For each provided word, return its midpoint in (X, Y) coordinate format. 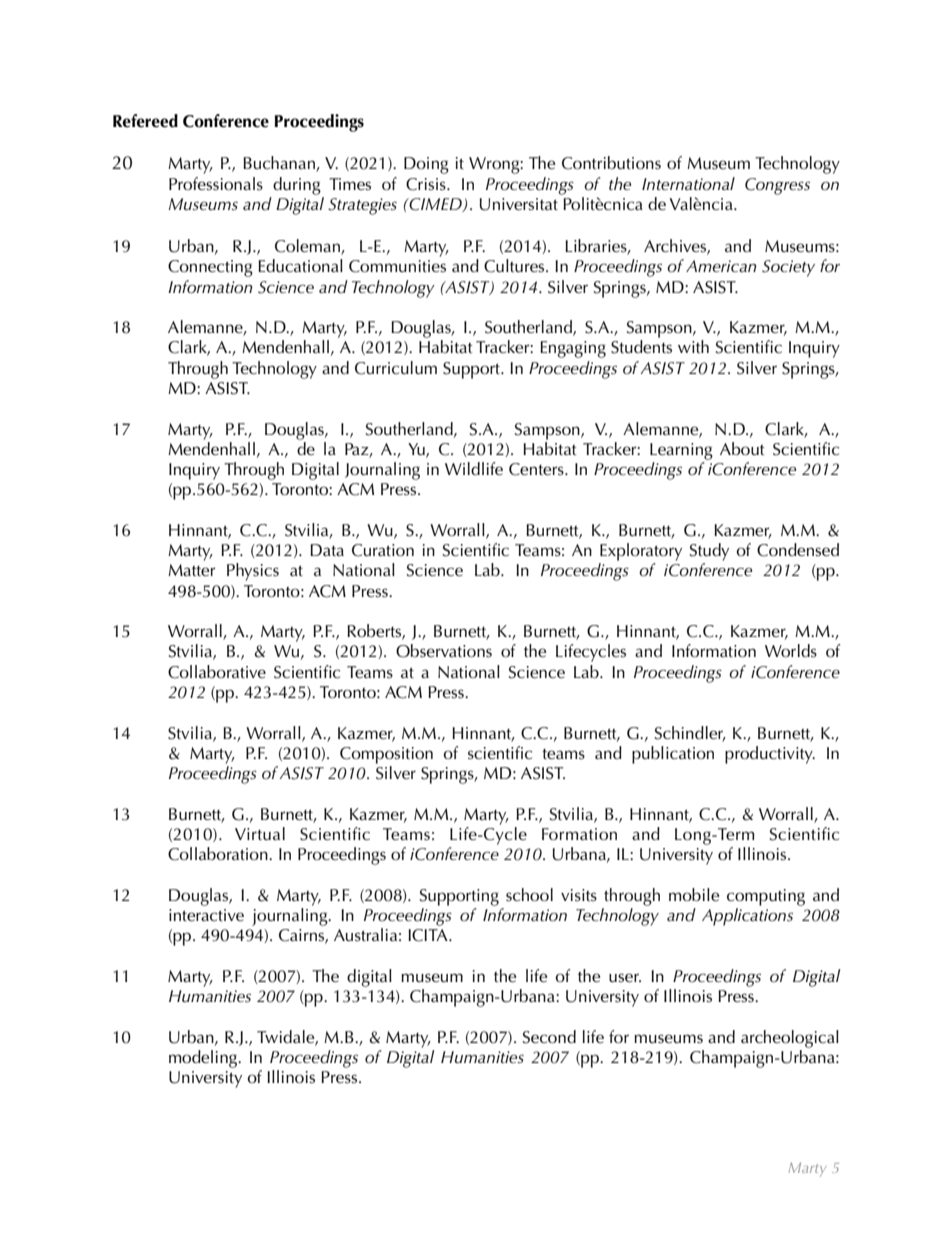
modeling (204, 1059)
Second (549, 1037)
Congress (777, 186)
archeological (790, 1039)
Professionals (216, 184)
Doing (426, 165)
